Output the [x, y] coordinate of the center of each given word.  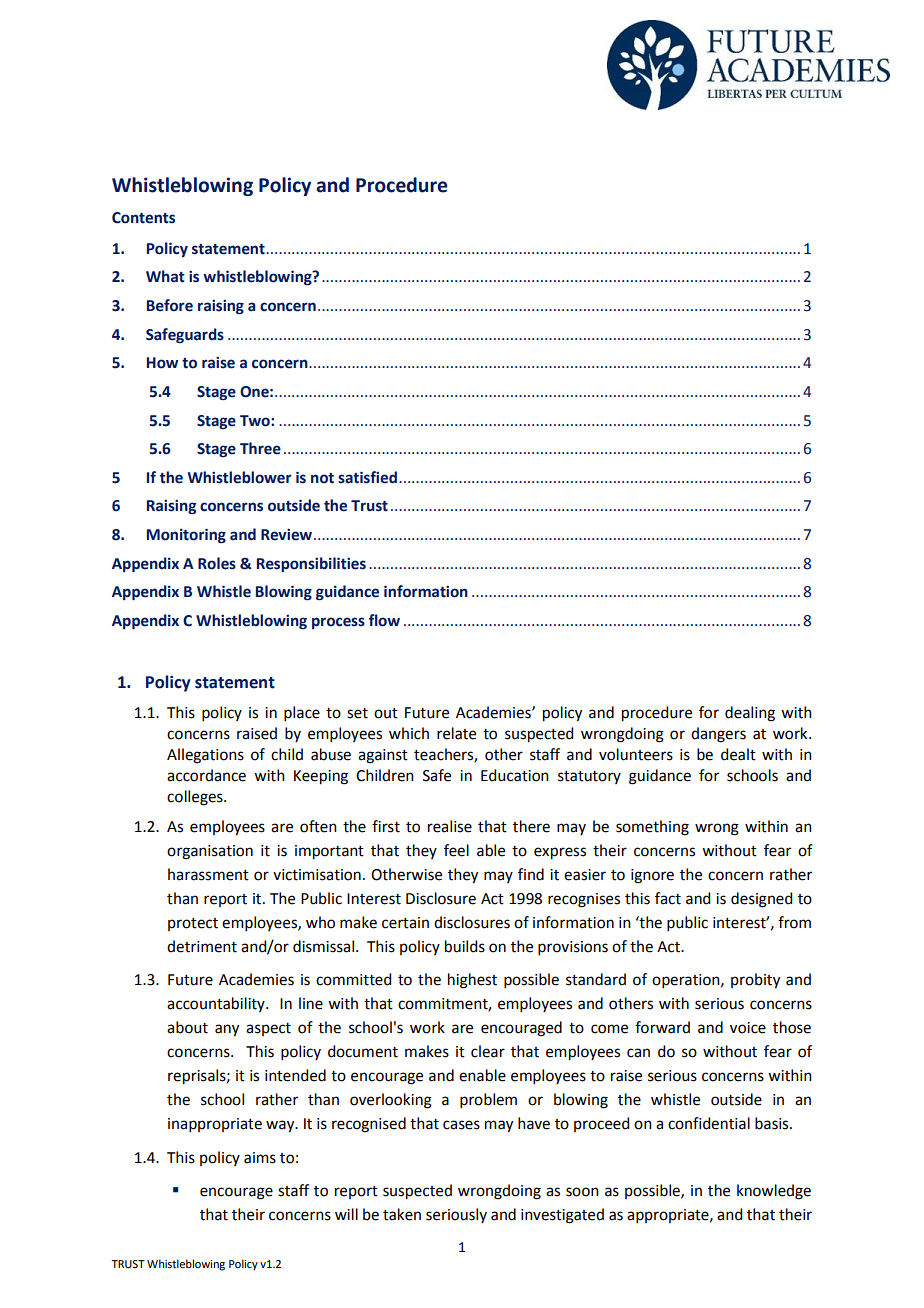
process [338, 623]
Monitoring [186, 536]
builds [465, 946]
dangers [718, 735]
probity [755, 981]
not [322, 478]
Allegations [205, 756]
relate [456, 733]
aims [260, 1158]
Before [170, 305]
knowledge [774, 1192]
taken [402, 1214]
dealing [750, 714]
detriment [202, 946]
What [165, 276]
